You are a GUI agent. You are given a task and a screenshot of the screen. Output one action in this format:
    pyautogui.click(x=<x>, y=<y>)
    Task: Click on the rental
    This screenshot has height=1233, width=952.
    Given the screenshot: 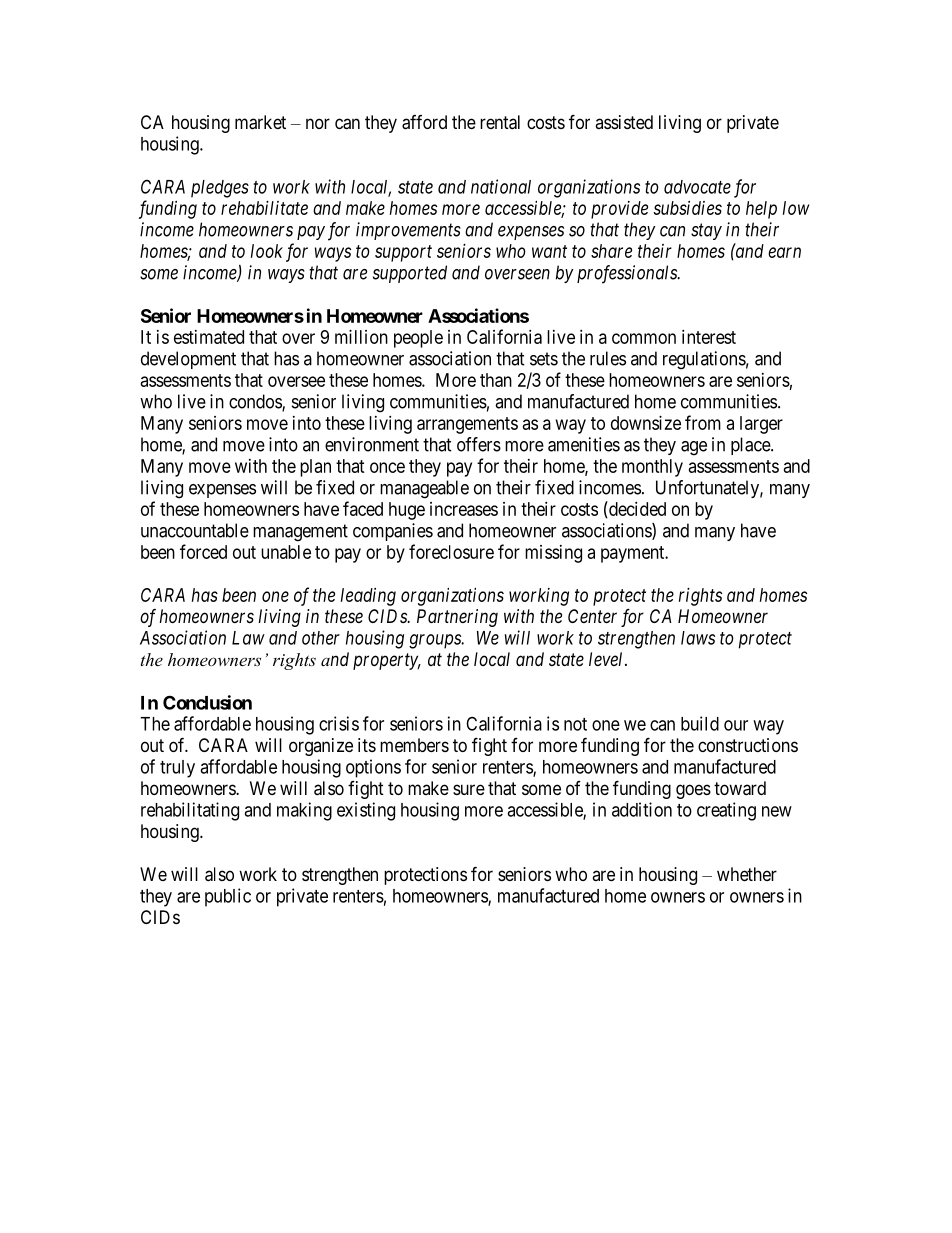 What is the action you would take?
    pyautogui.click(x=500, y=122)
